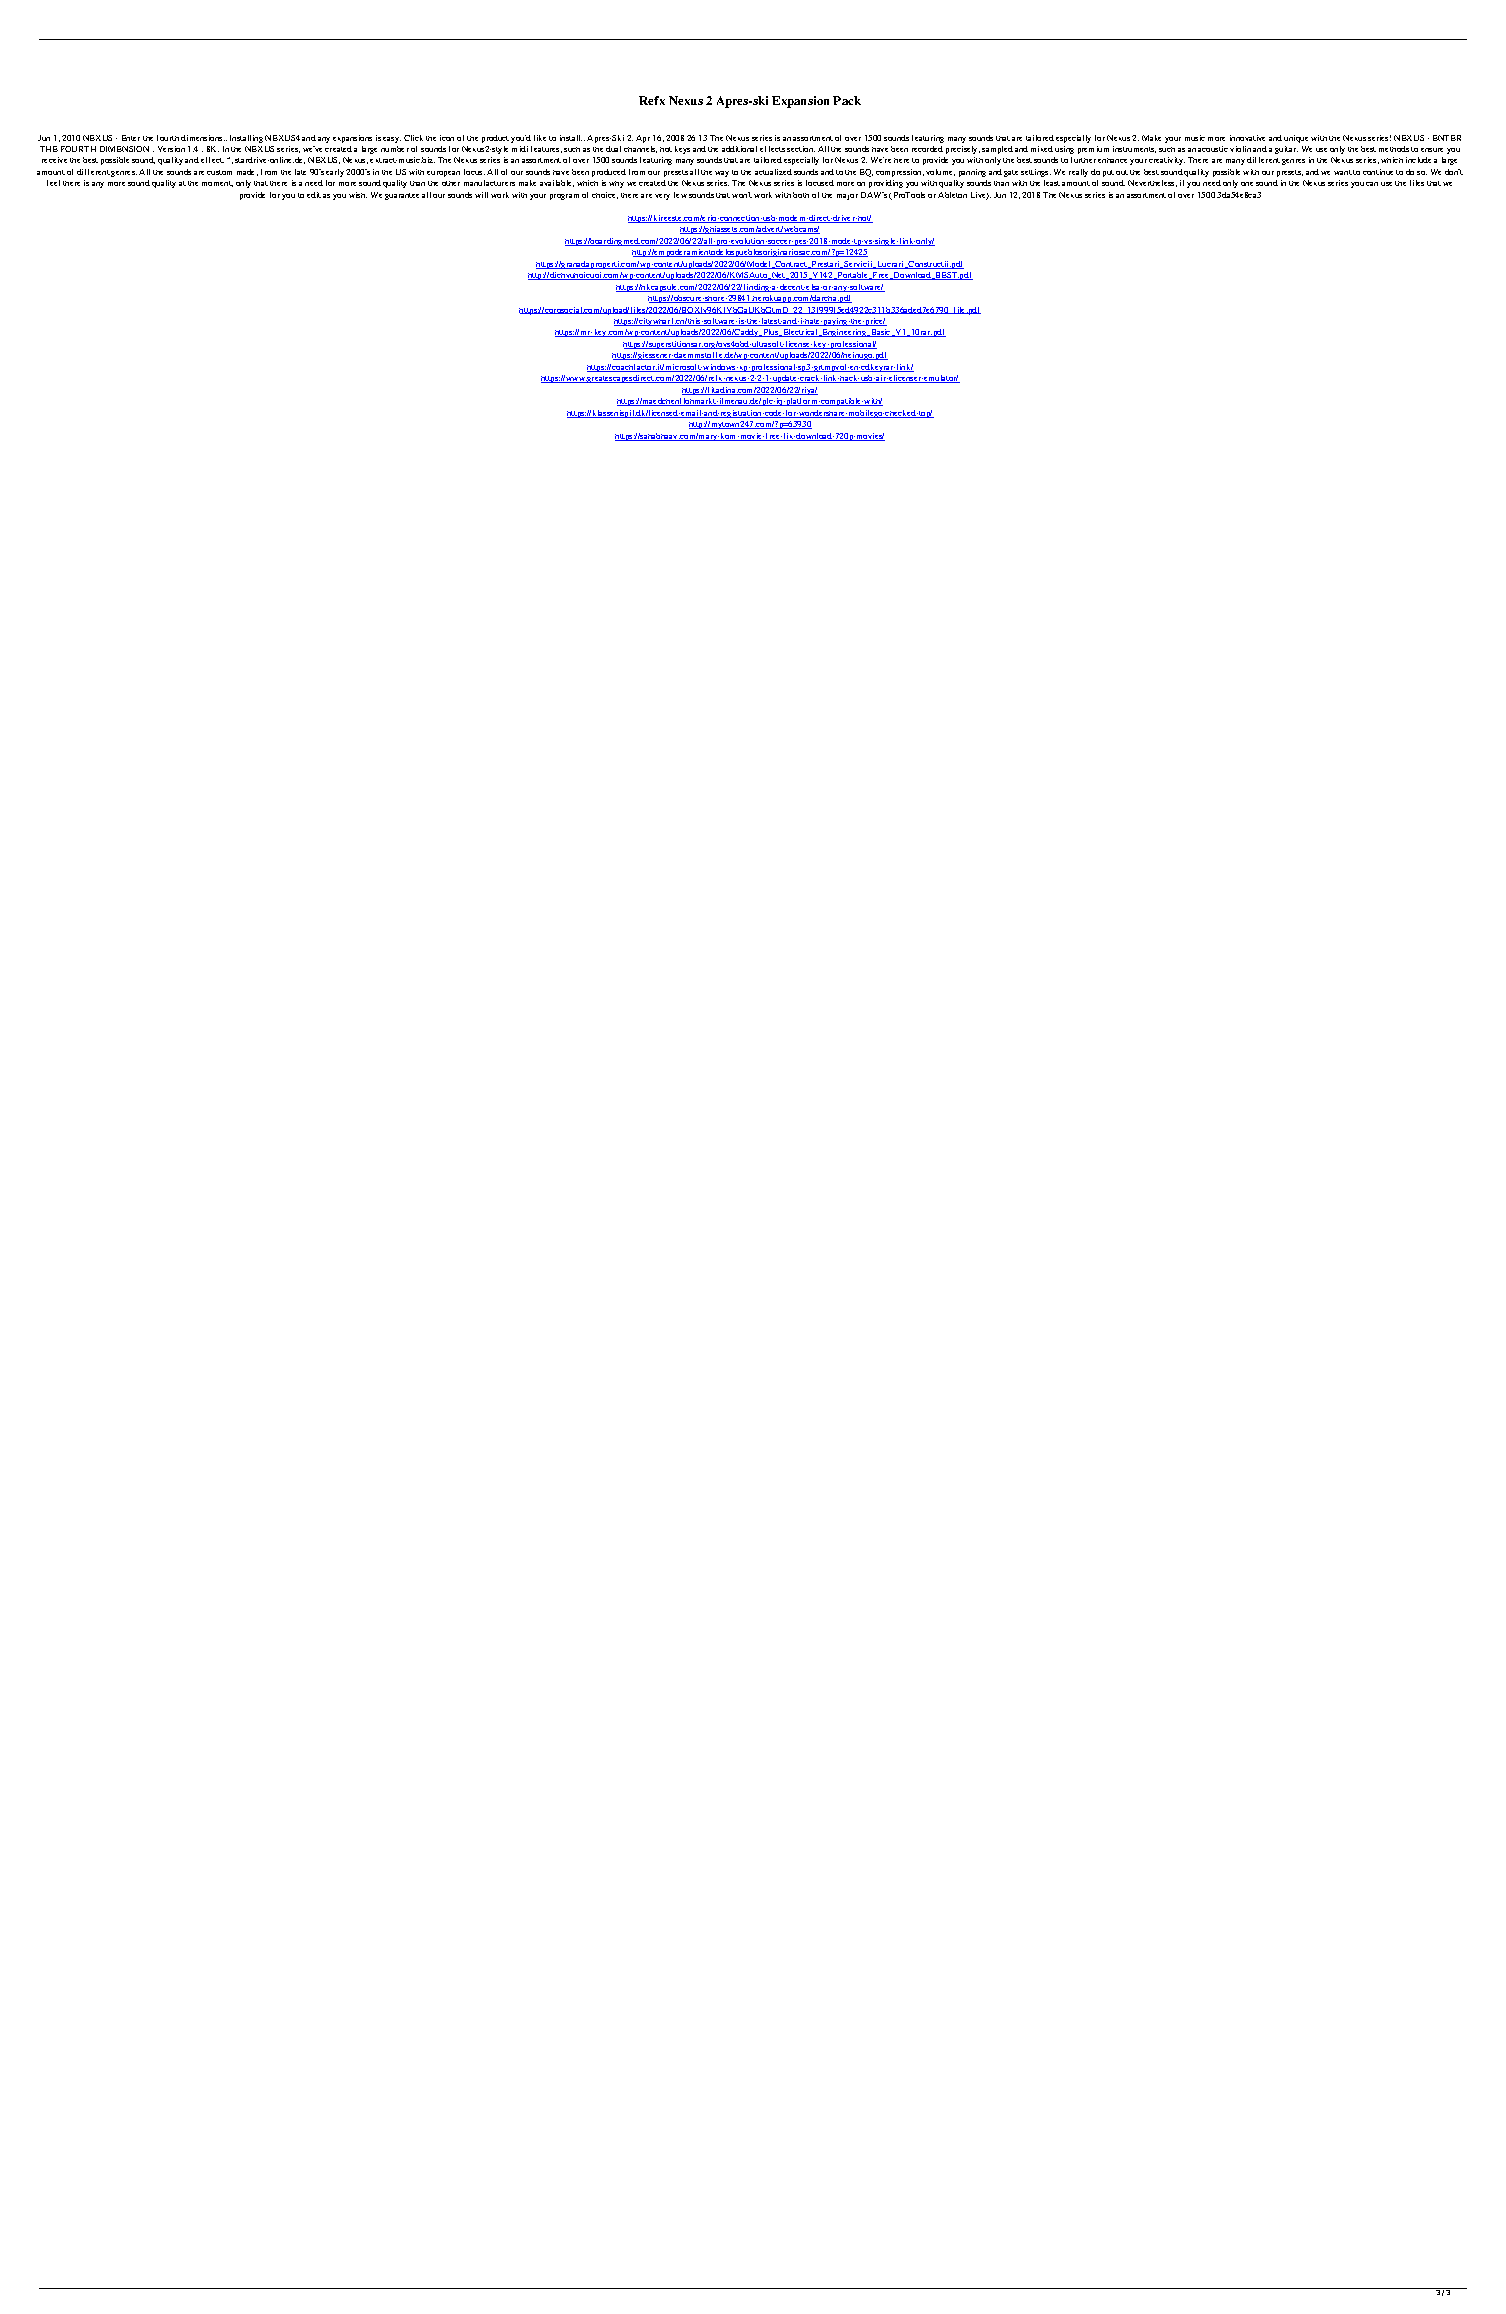 The width and height of the image is (1506, 2314). What do you see at coordinates (1296, 139) in the image?
I see `unique` at bounding box center [1296, 139].
